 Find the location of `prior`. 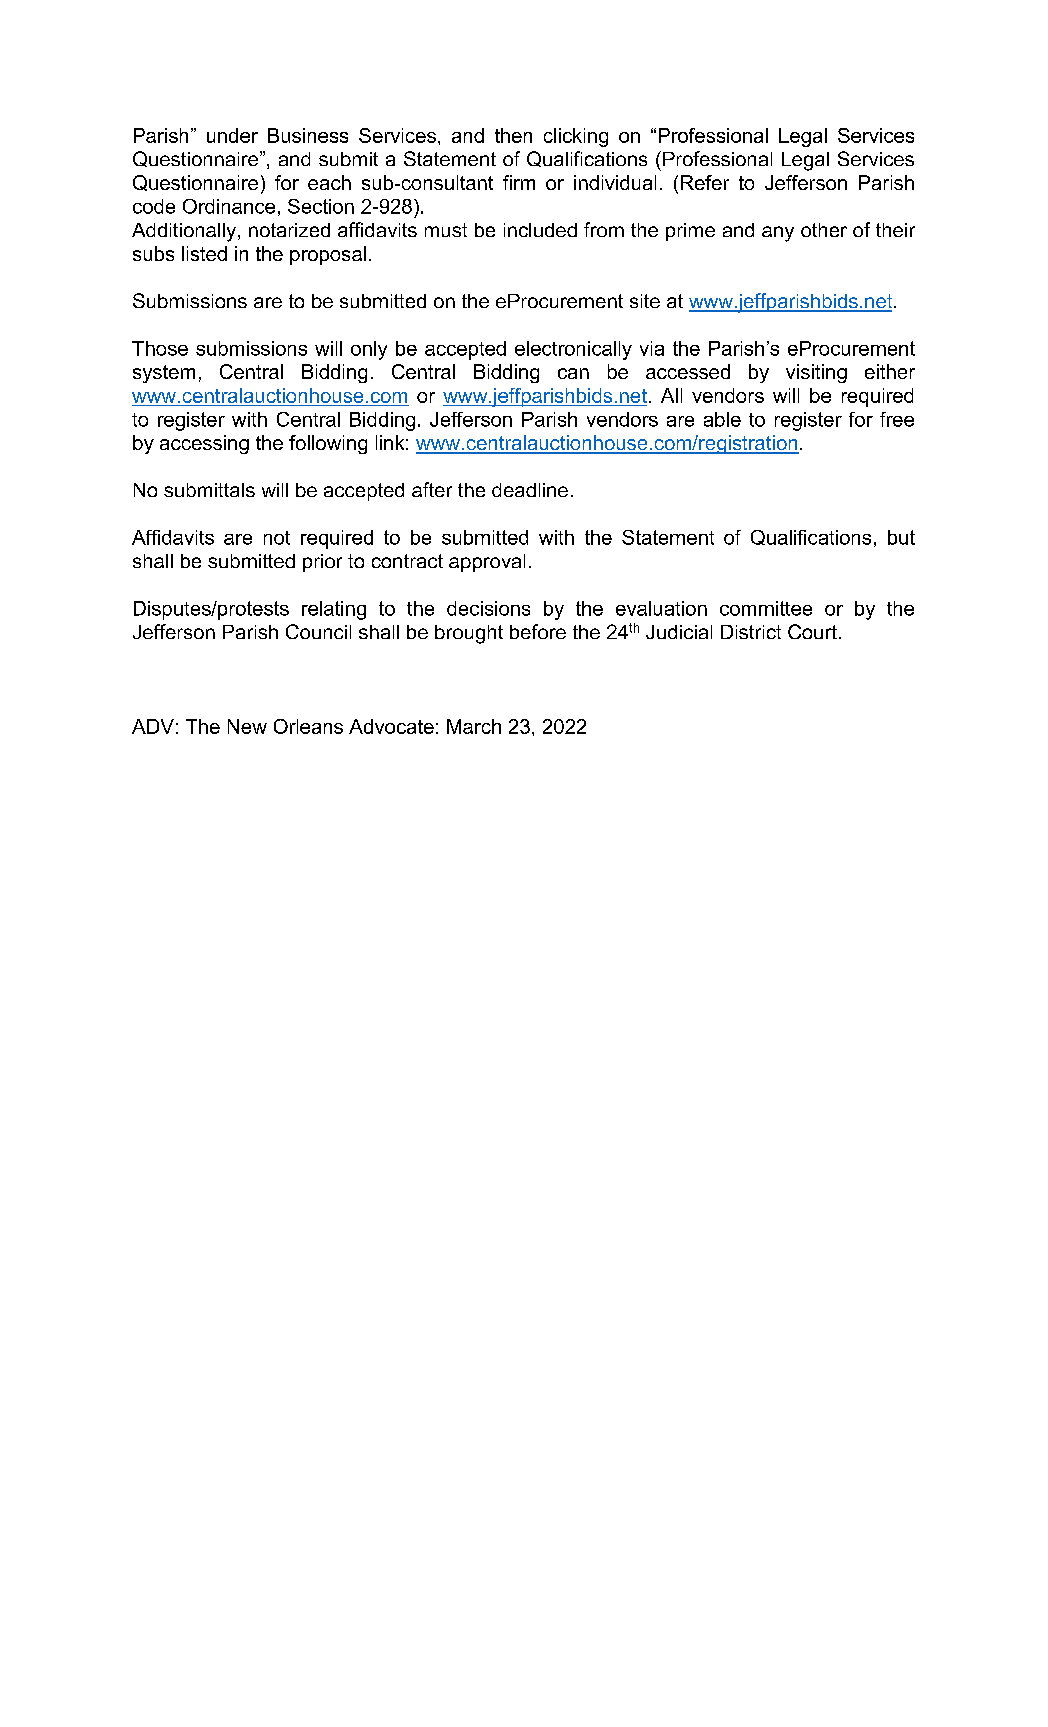

prior is located at coordinates (322, 563).
